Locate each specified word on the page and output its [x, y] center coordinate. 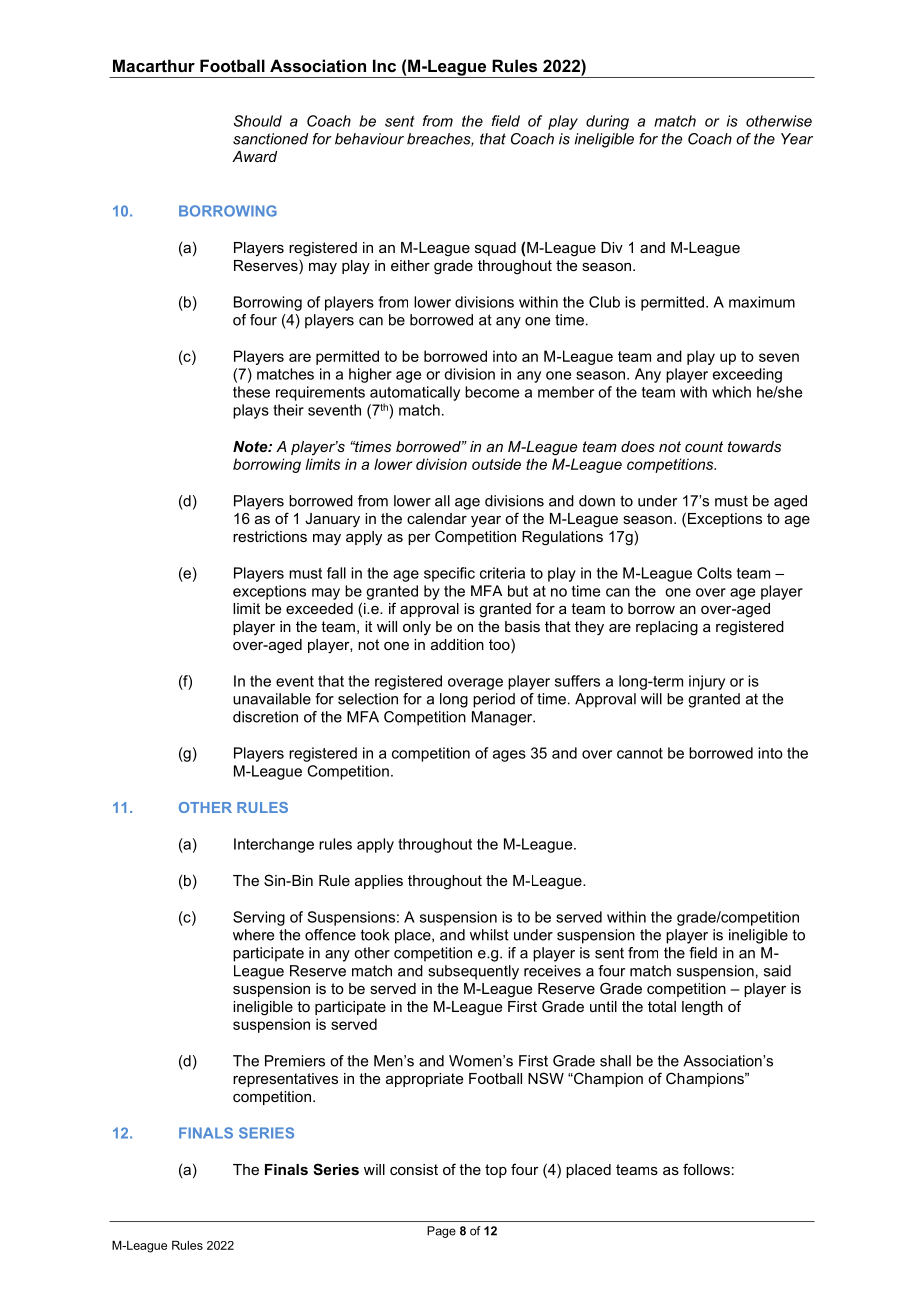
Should [258, 121]
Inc [384, 65]
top [496, 1171]
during [607, 122]
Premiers [295, 1061]
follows [706, 1169]
